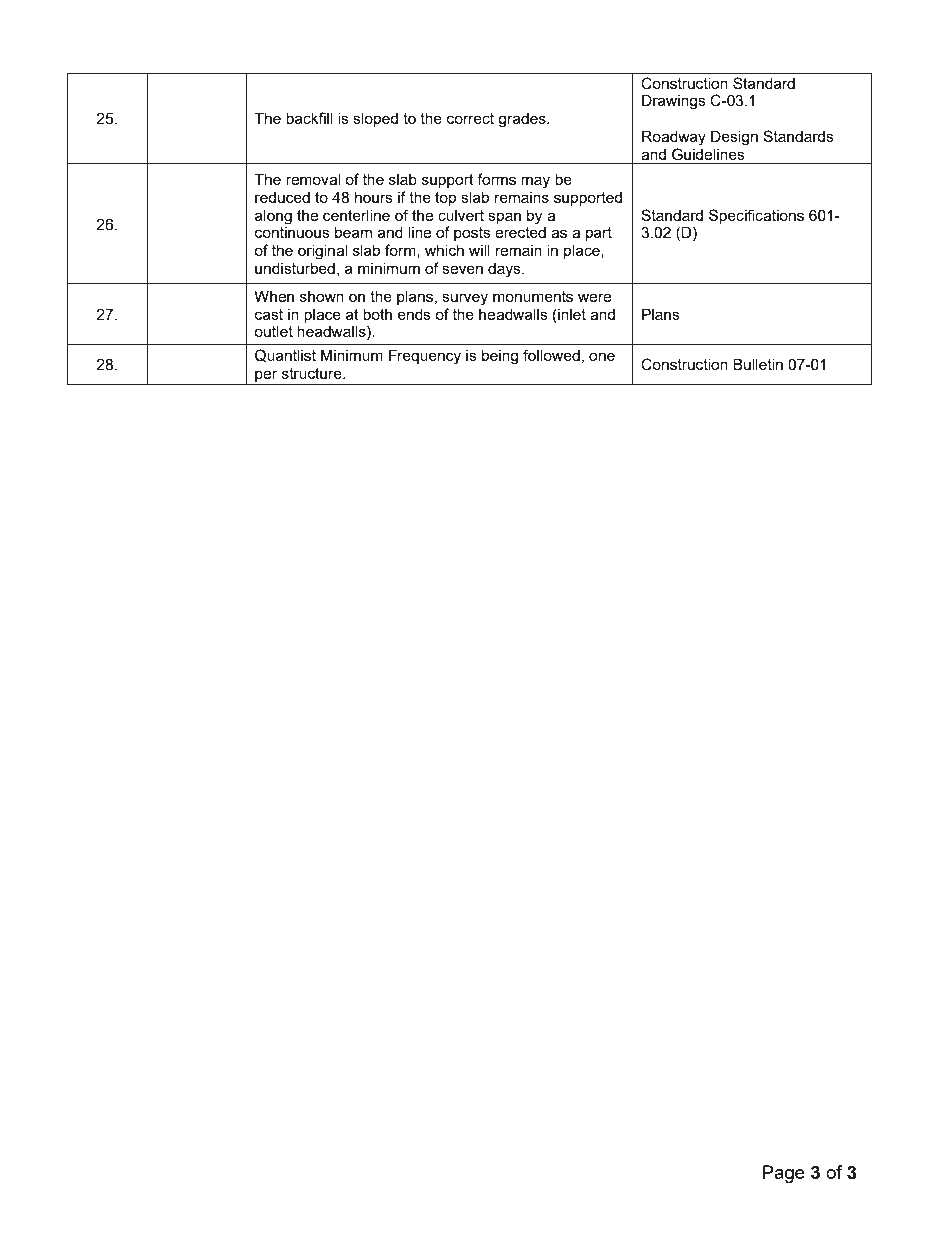  What do you see at coordinates (551, 355) in the page?
I see `followed` at bounding box center [551, 355].
